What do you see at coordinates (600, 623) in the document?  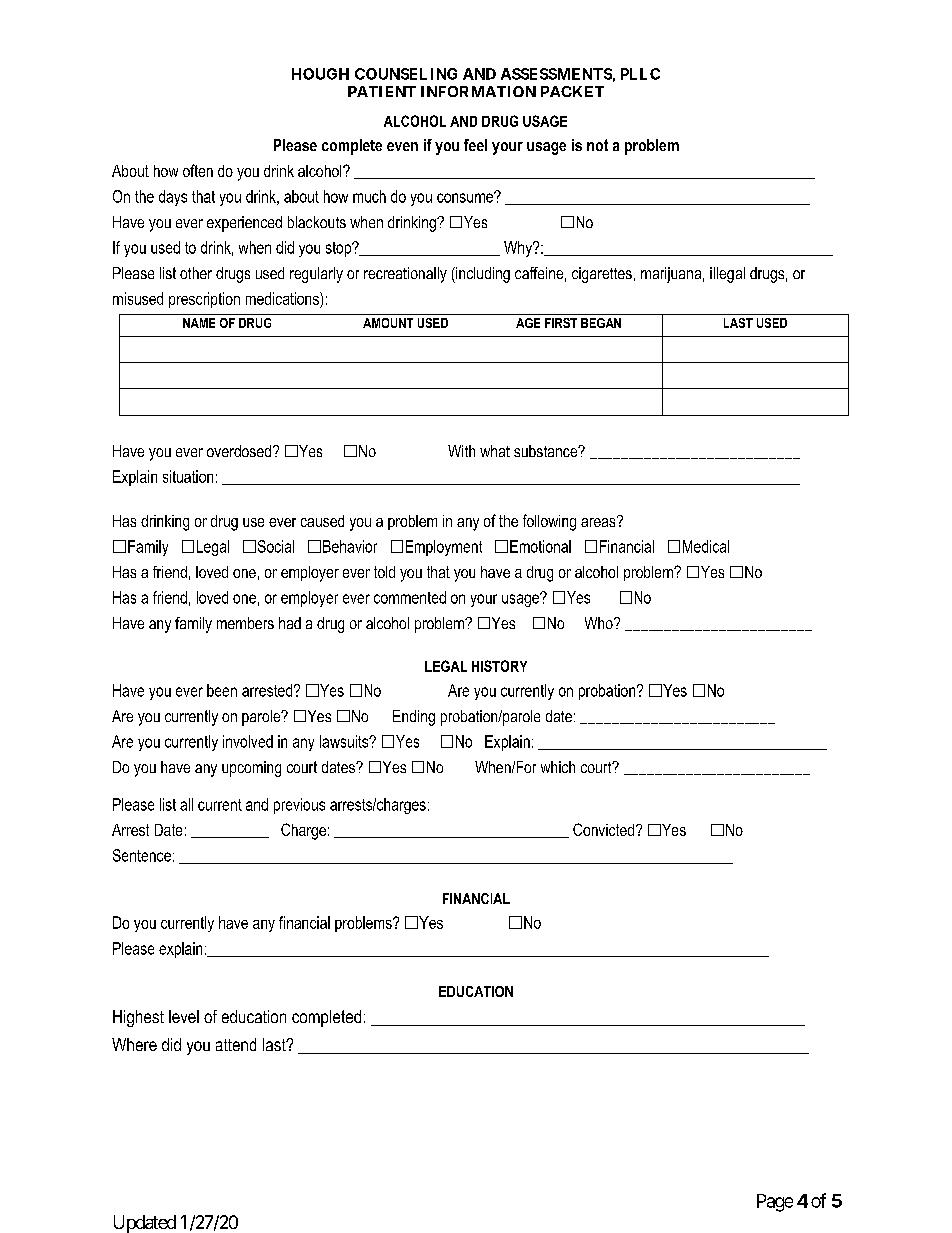 I see `Who` at bounding box center [600, 623].
